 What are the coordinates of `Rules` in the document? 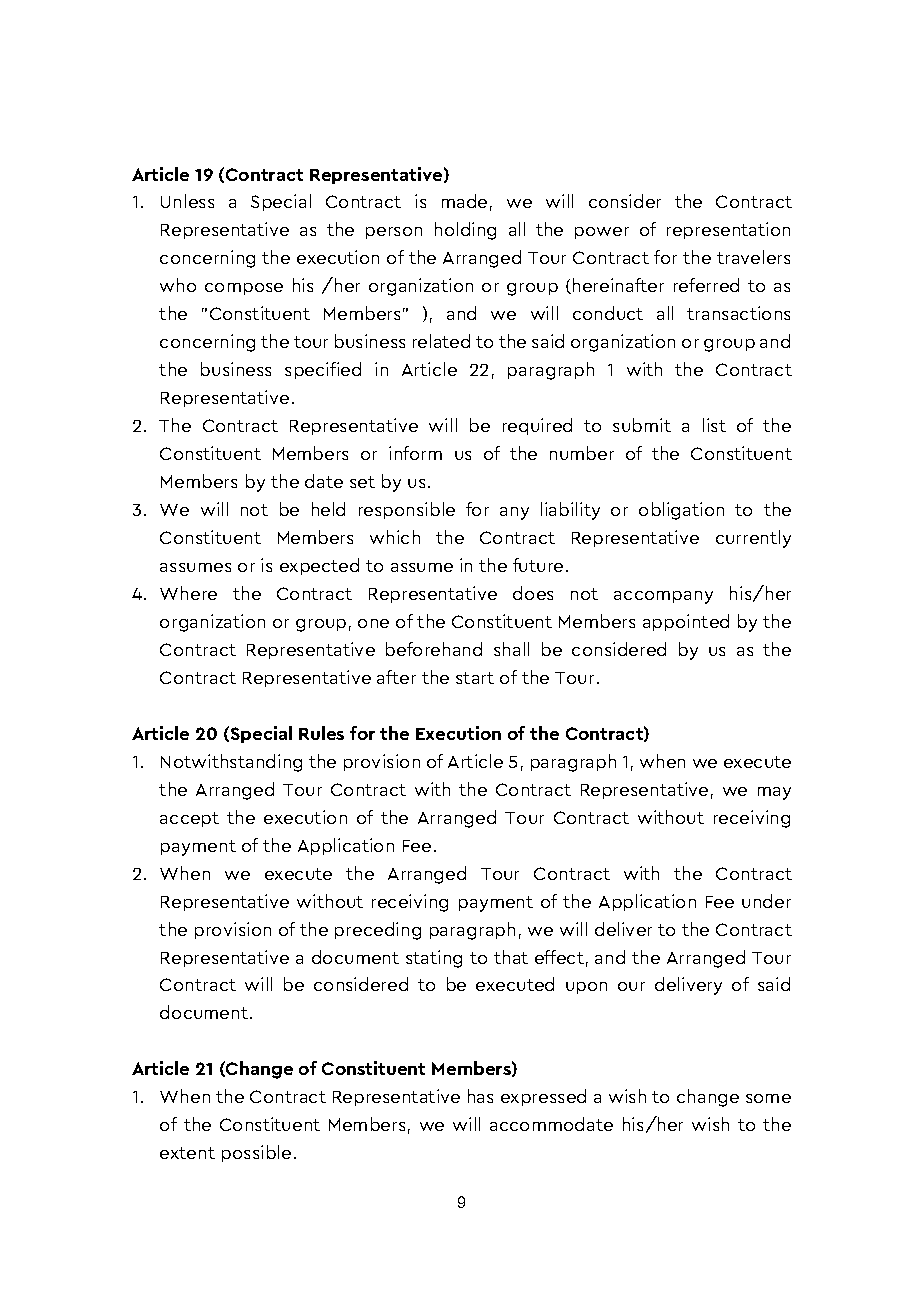 It's located at (321, 733).
